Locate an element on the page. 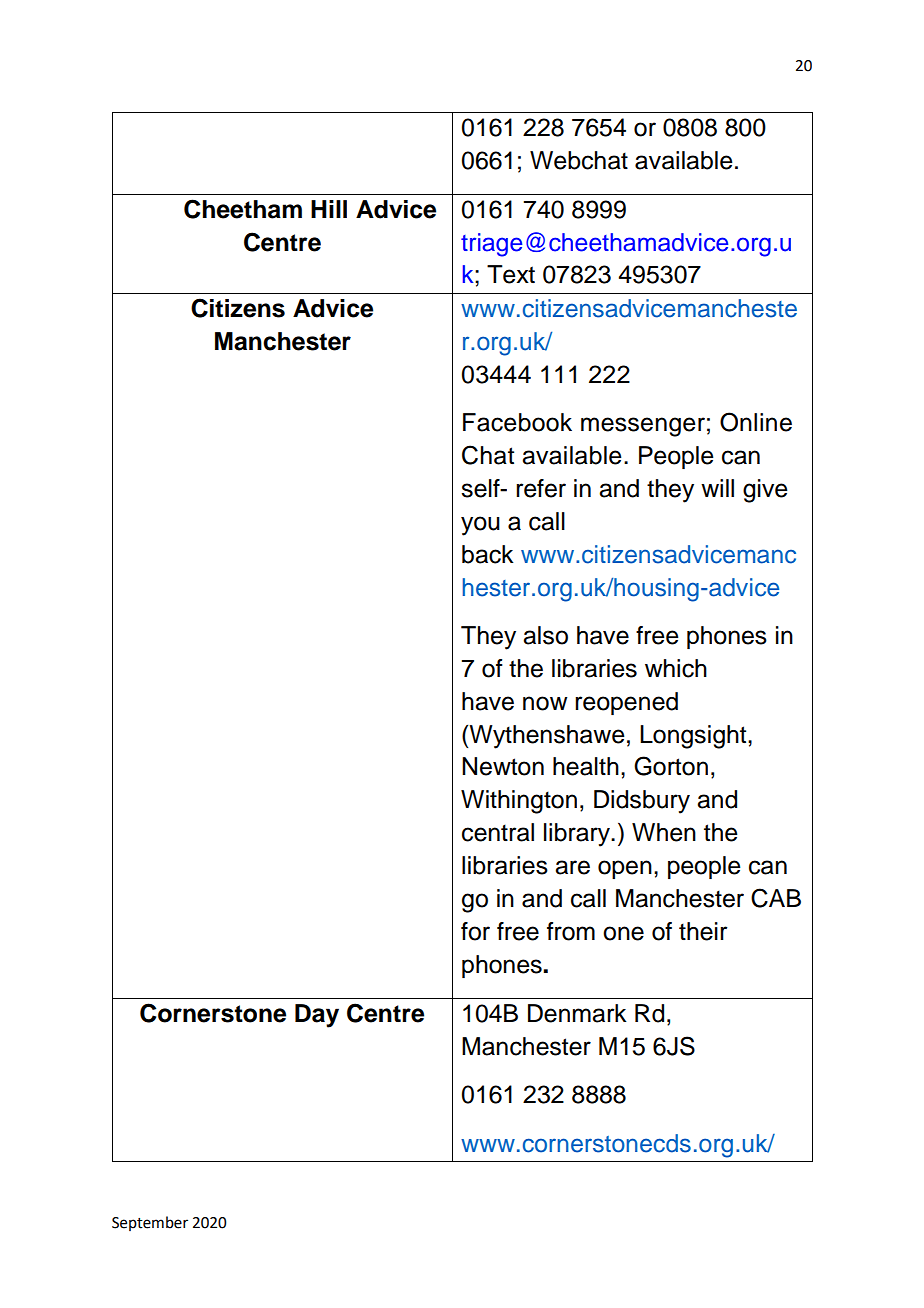 Image resolution: width=924 pixels, height=1308 pixels. Hill is located at coordinates (329, 209).
